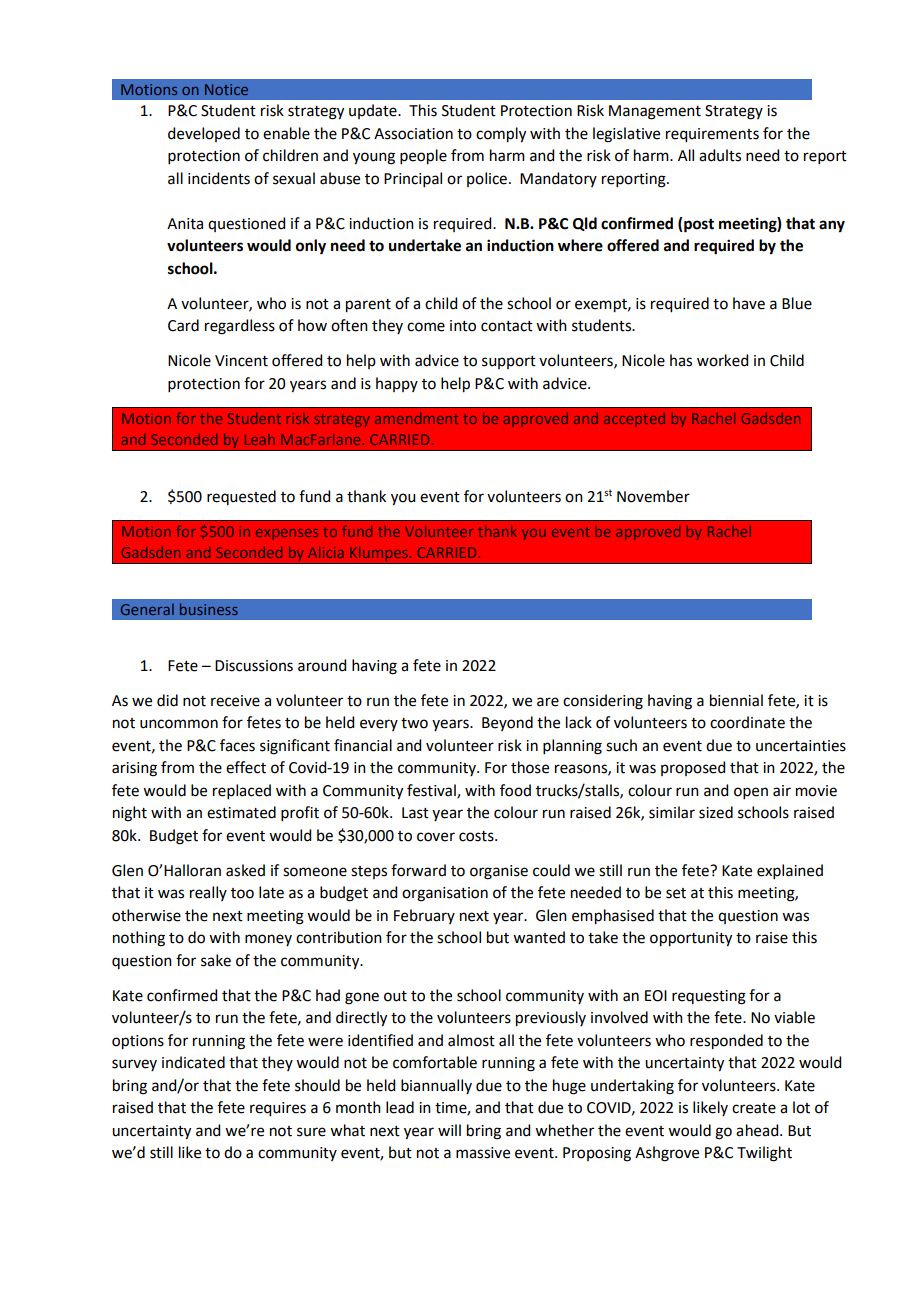 The height and width of the screenshot is (1308, 924). What do you see at coordinates (499, 872) in the screenshot?
I see `organise` at bounding box center [499, 872].
